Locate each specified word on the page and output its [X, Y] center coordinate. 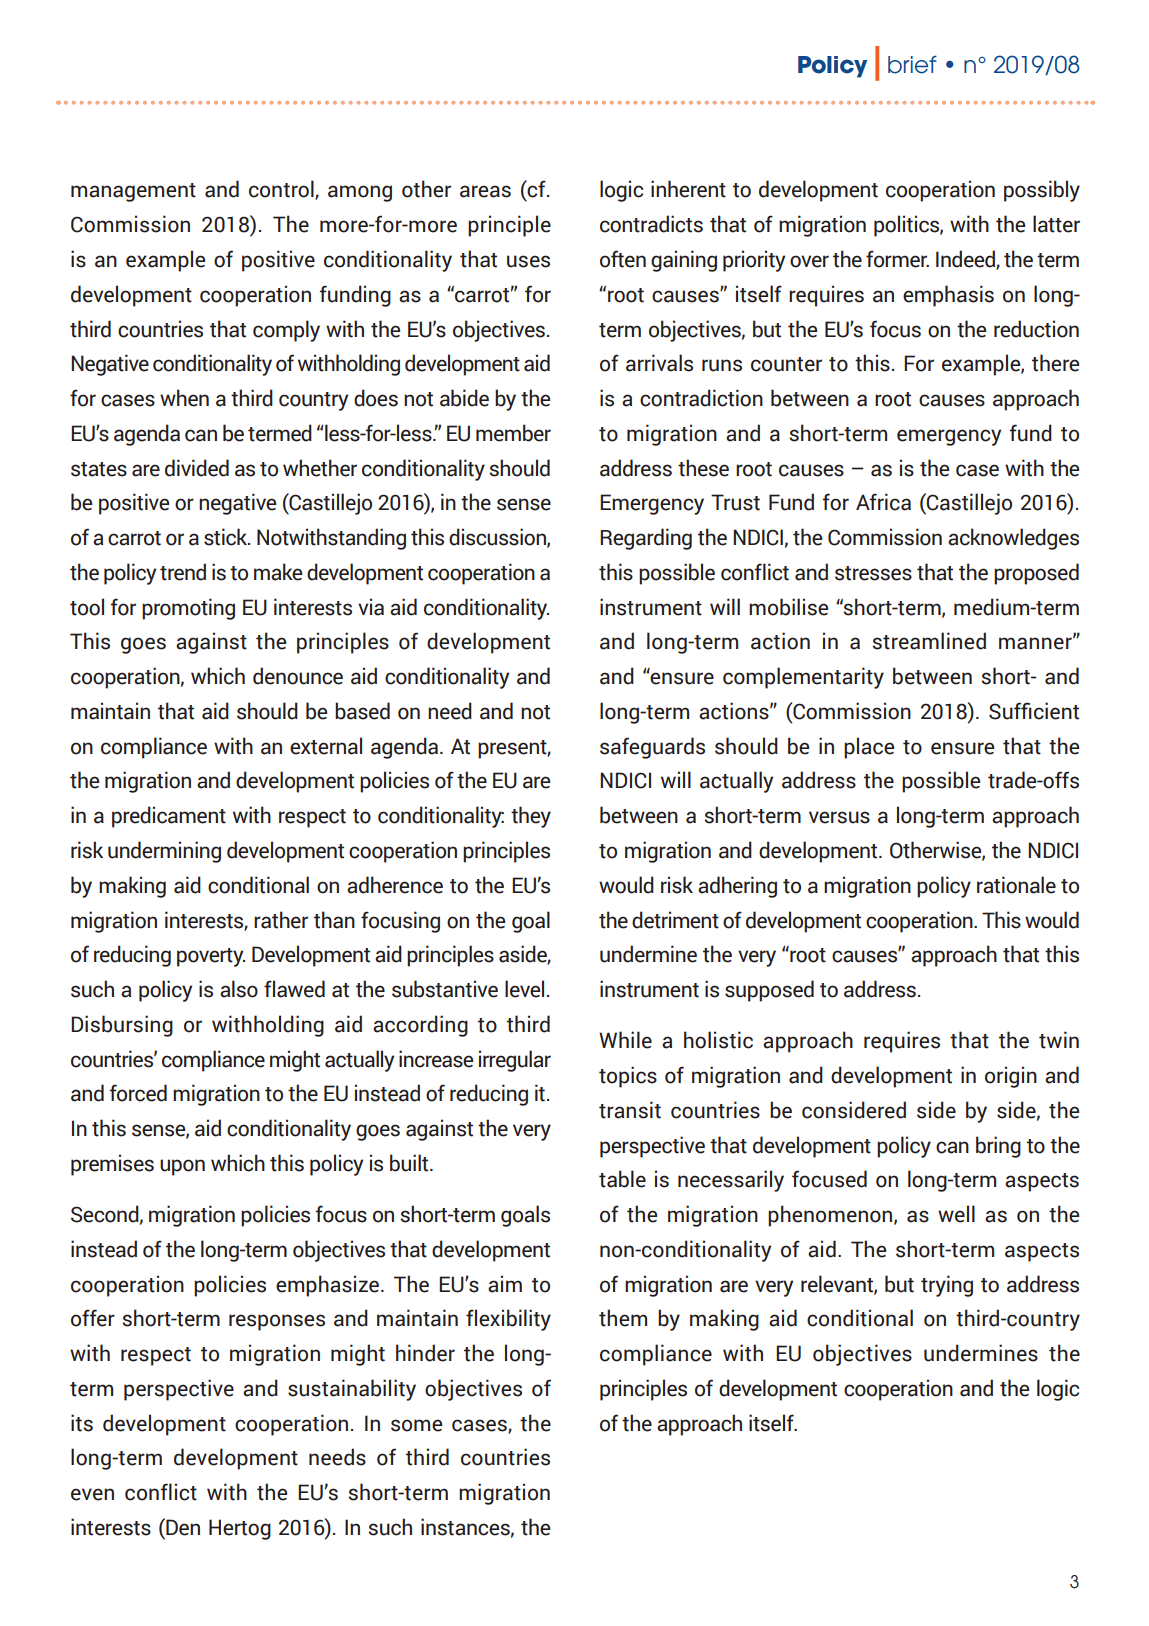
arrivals [659, 363]
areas [485, 191]
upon [182, 1167]
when [184, 398]
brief [912, 64]
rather [281, 920]
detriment [675, 920]
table [622, 1179]
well [956, 1214]
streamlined [929, 641]
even [92, 1494]
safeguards [652, 748]
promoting [188, 609]
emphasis [948, 296]
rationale [1016, 885]
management [133, 192]
